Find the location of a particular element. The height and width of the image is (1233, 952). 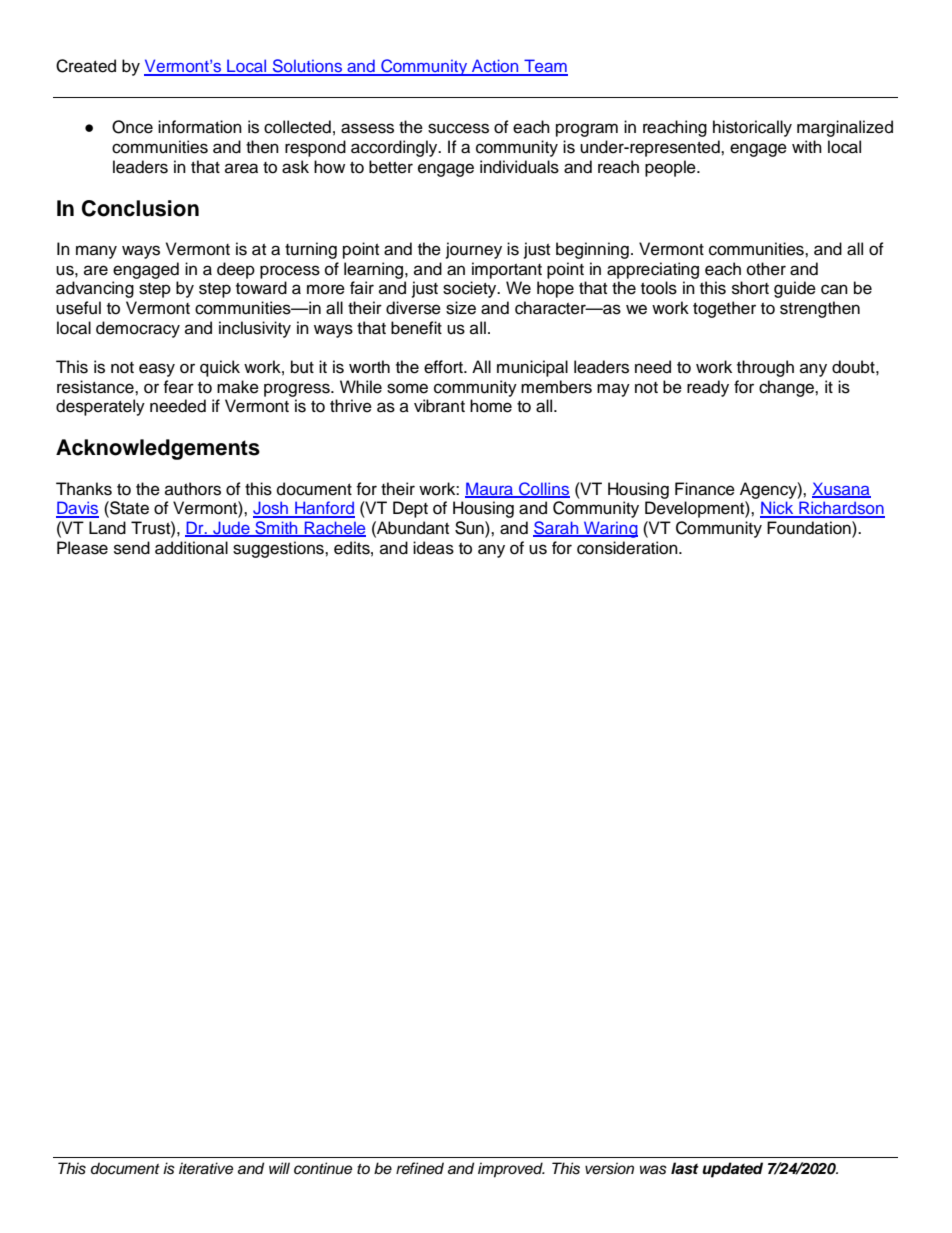

refined is located at coordinates (420, 1168).
